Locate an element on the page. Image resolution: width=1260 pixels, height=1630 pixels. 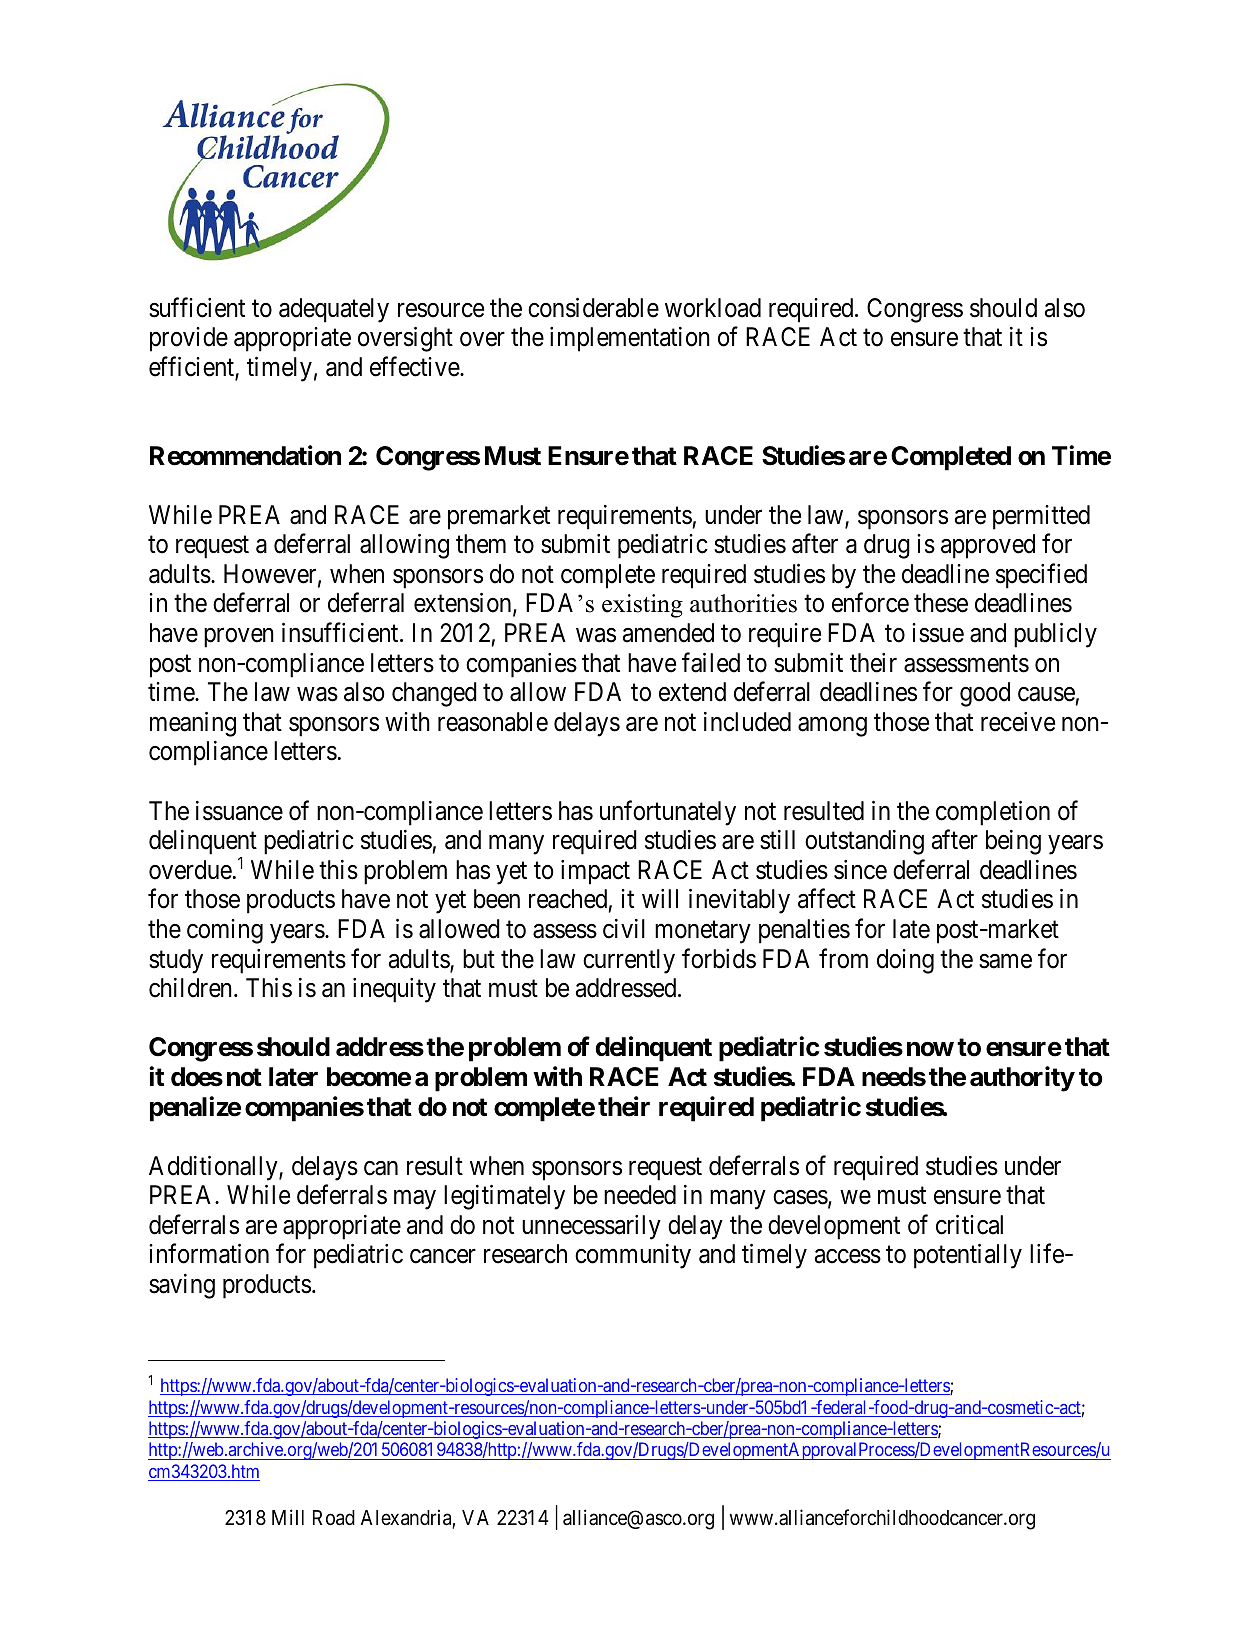
authority is located at coordinates (1022, 1079).
